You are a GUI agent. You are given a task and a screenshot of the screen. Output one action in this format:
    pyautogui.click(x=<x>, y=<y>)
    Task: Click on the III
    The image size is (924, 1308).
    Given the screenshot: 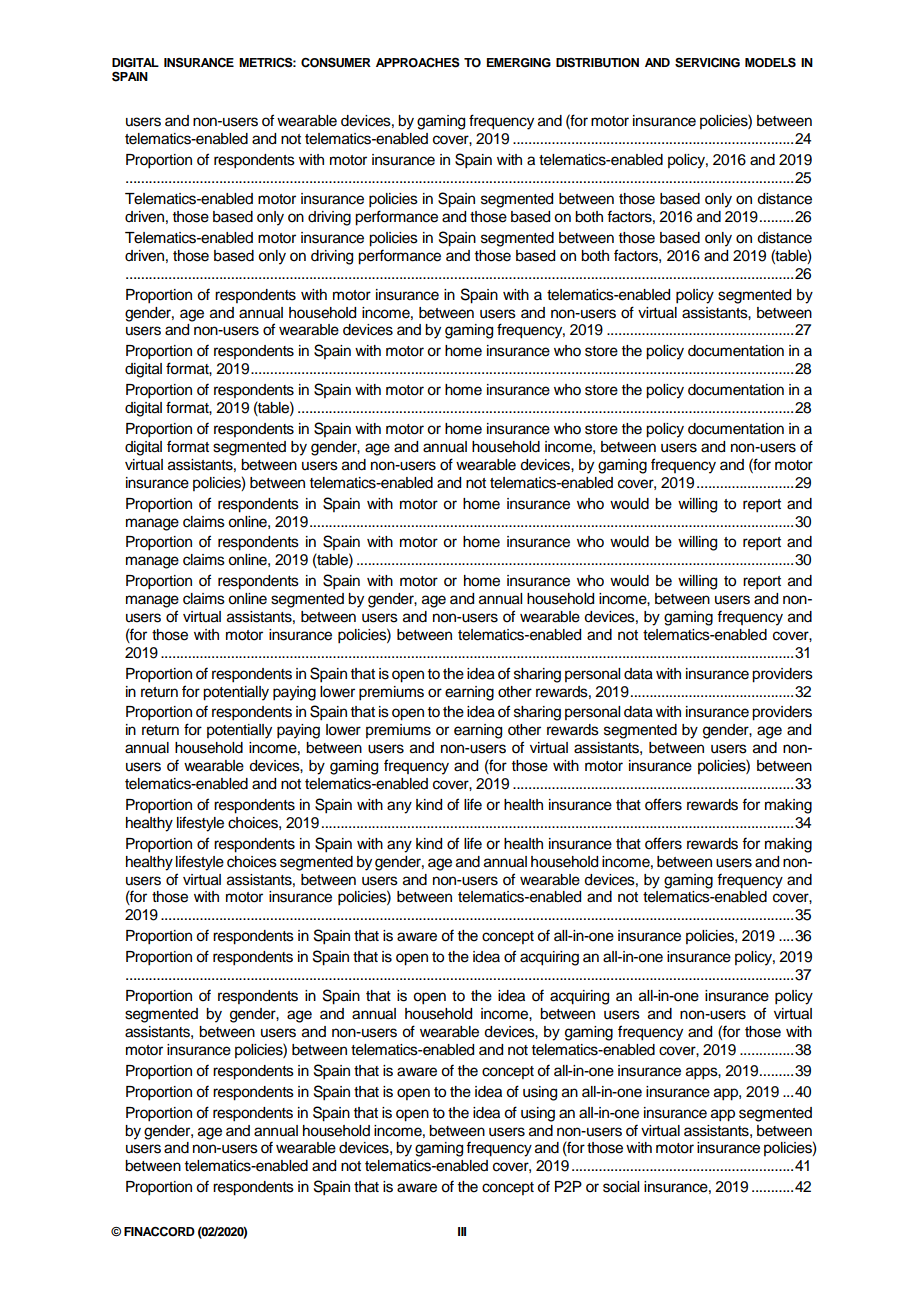 What is the action you would take?
    pyautogui.click(x=462, y=1231)
